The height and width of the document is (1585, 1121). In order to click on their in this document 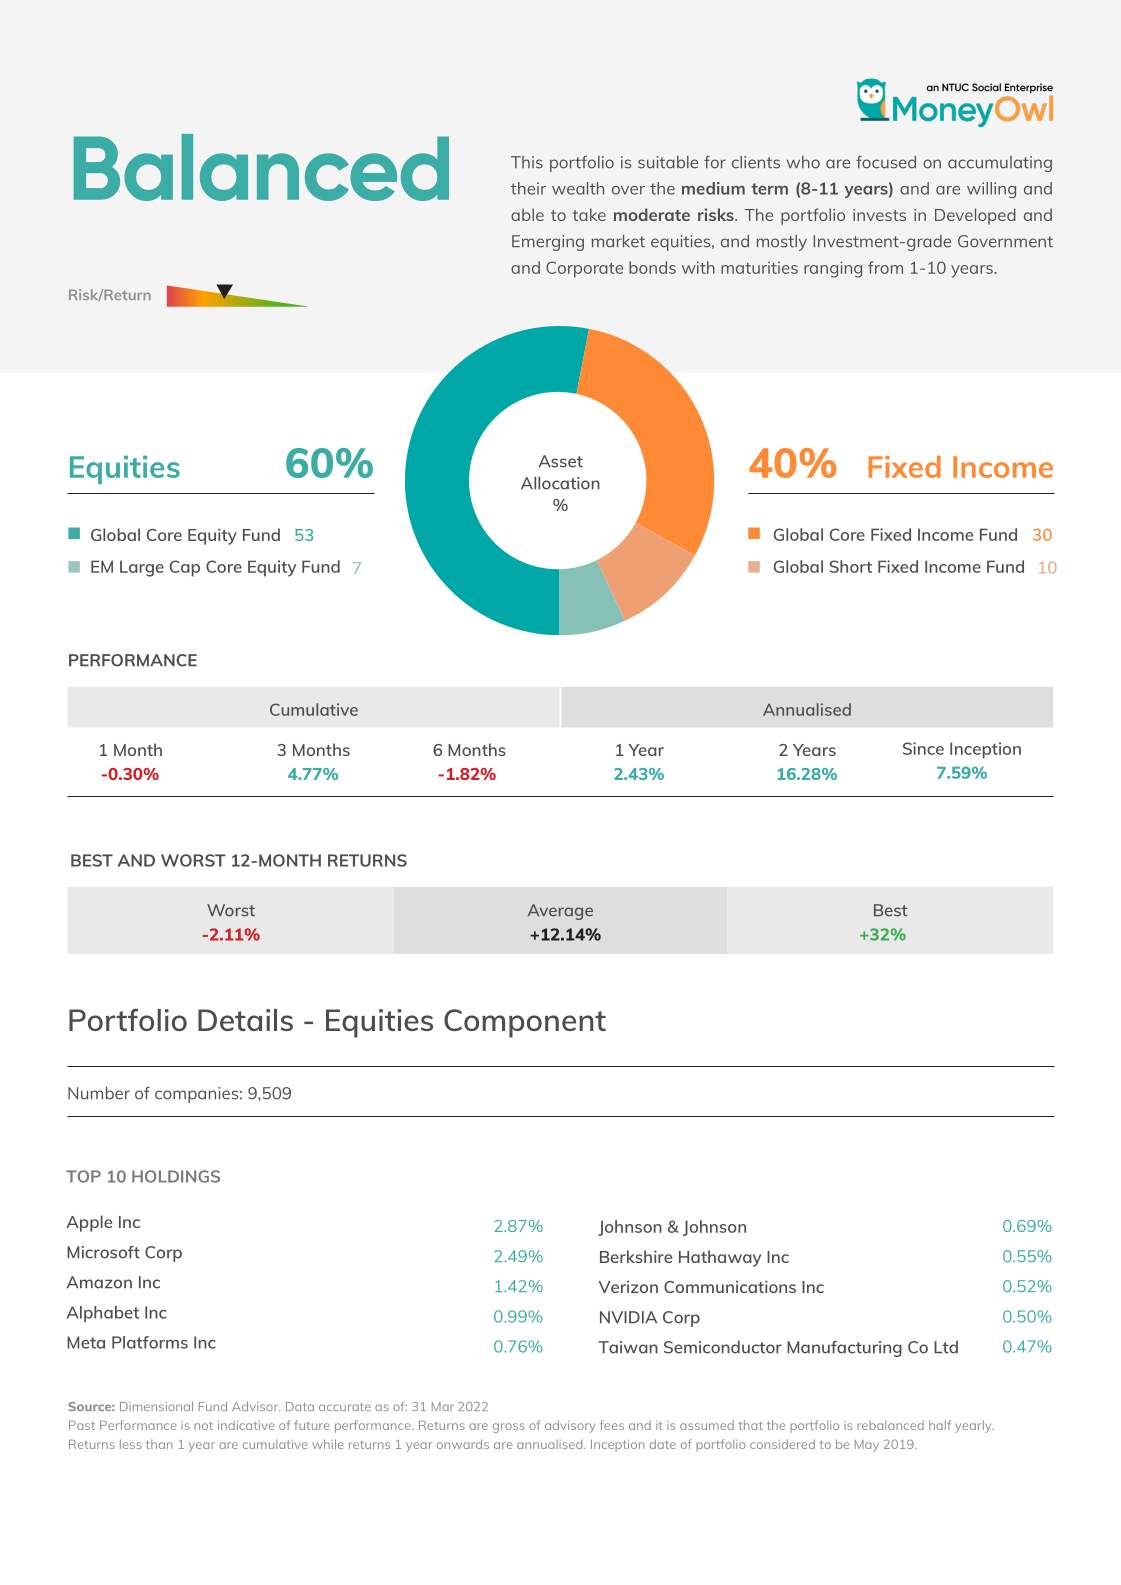, I will do `click(528, 188)`.
